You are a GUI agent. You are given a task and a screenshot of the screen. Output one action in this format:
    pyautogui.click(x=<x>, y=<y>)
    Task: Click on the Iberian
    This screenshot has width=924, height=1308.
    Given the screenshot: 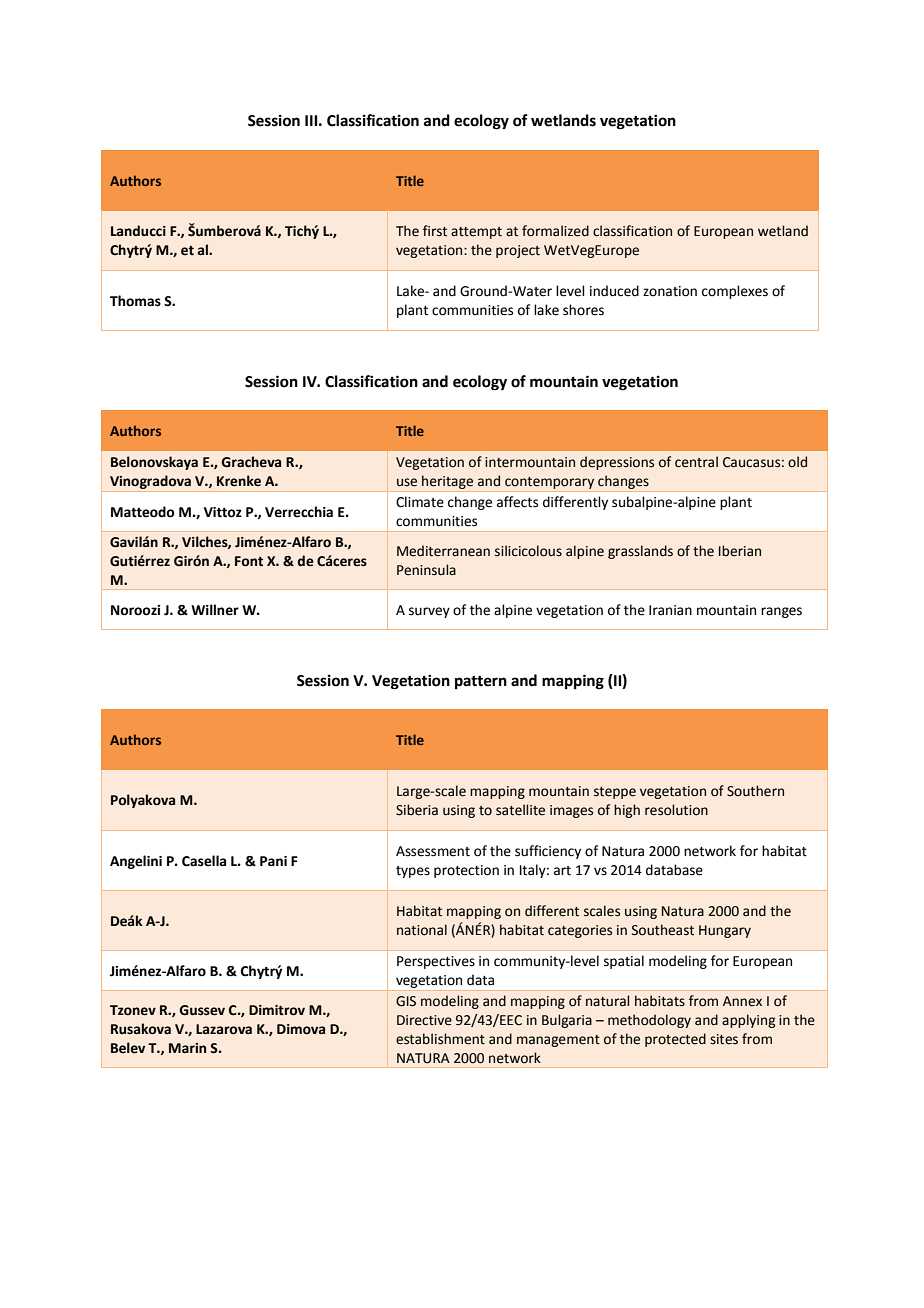 What is the action you would take?
    pyautogui.click(x=740, y=551)
